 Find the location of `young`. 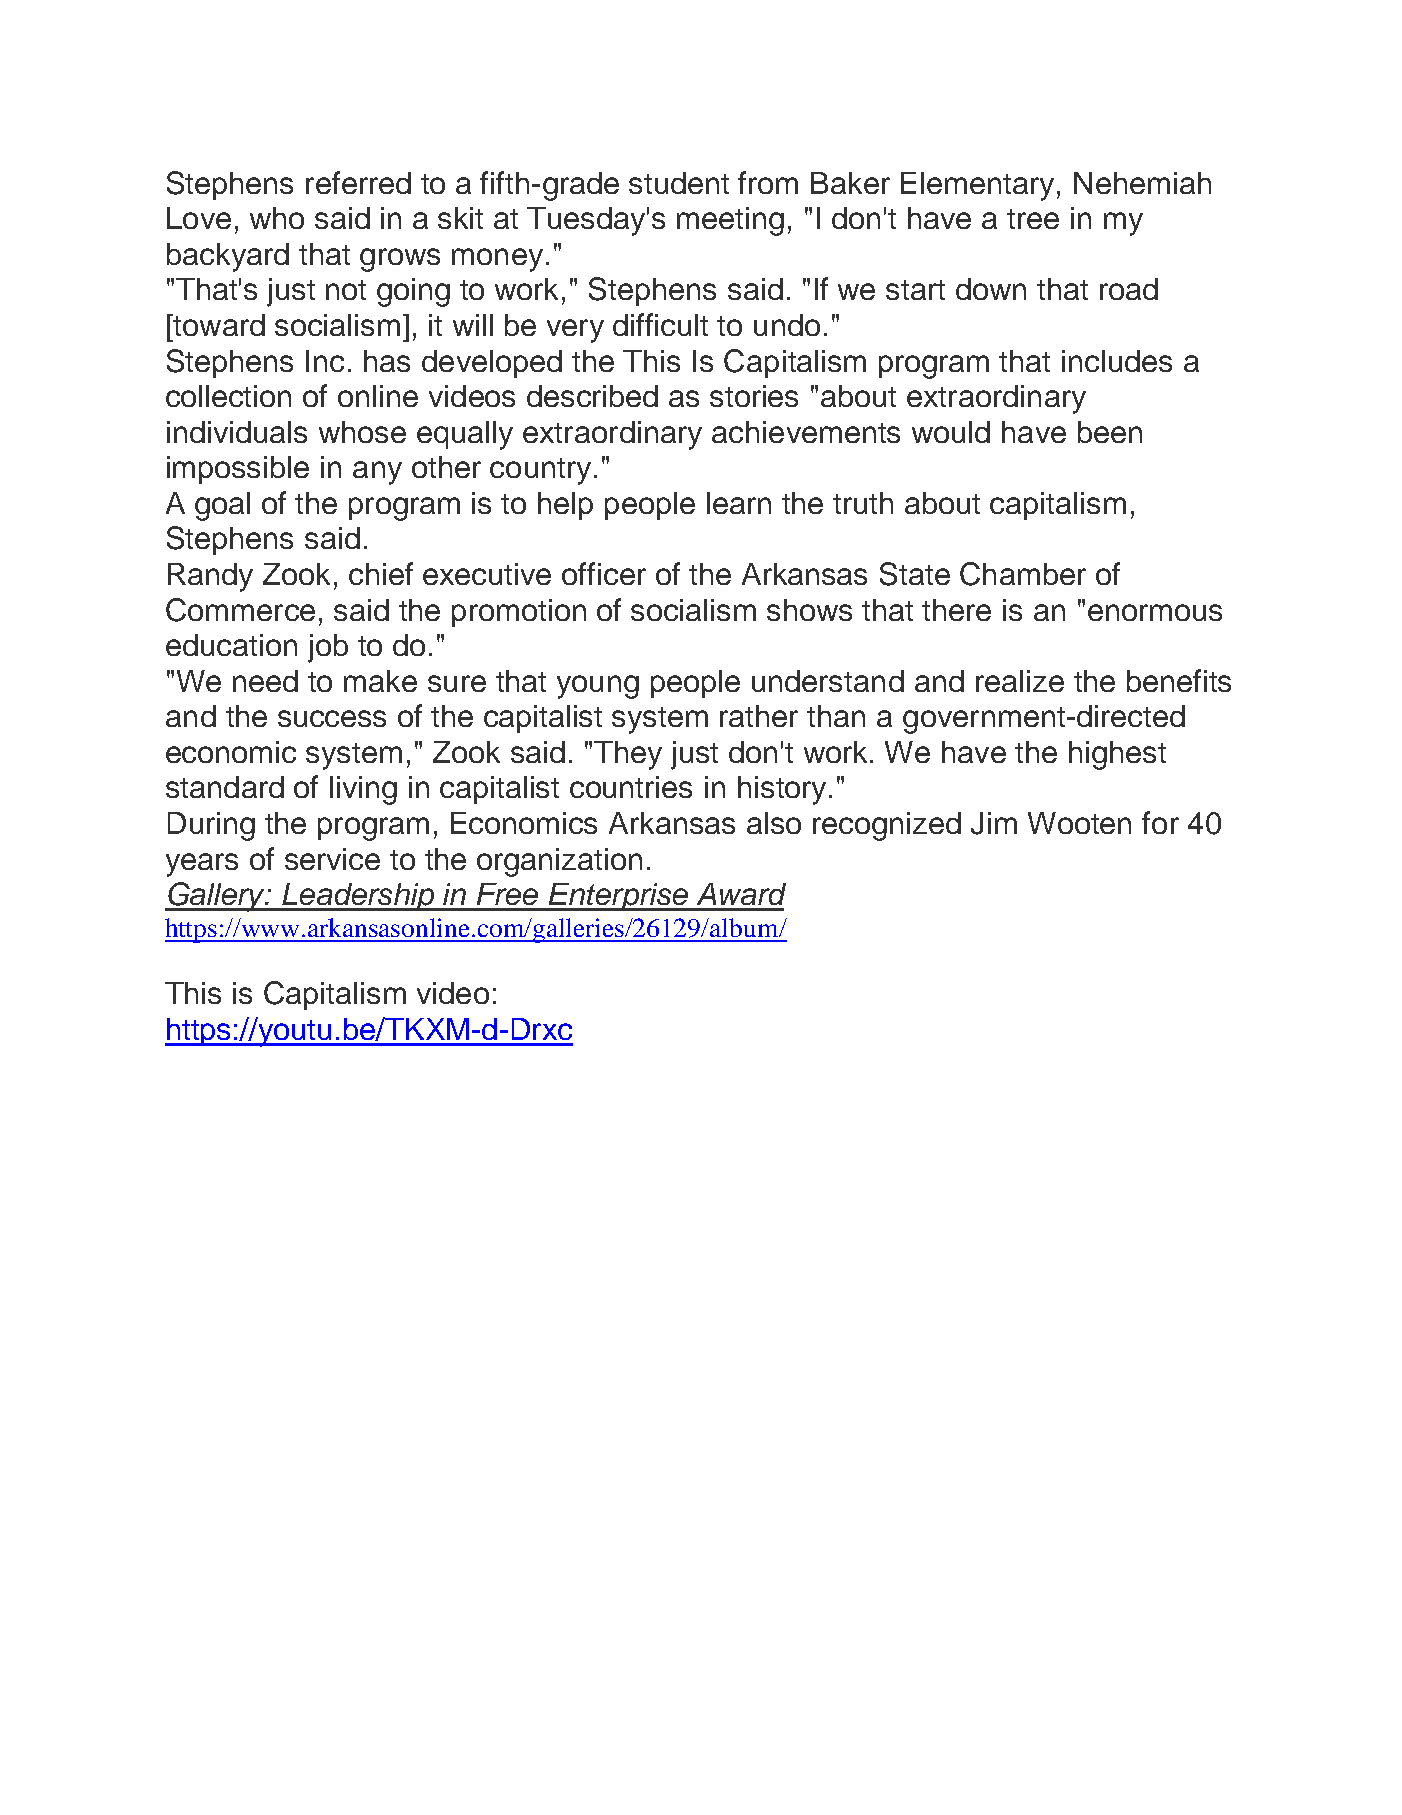

young is located at coordinates (598, 687).
